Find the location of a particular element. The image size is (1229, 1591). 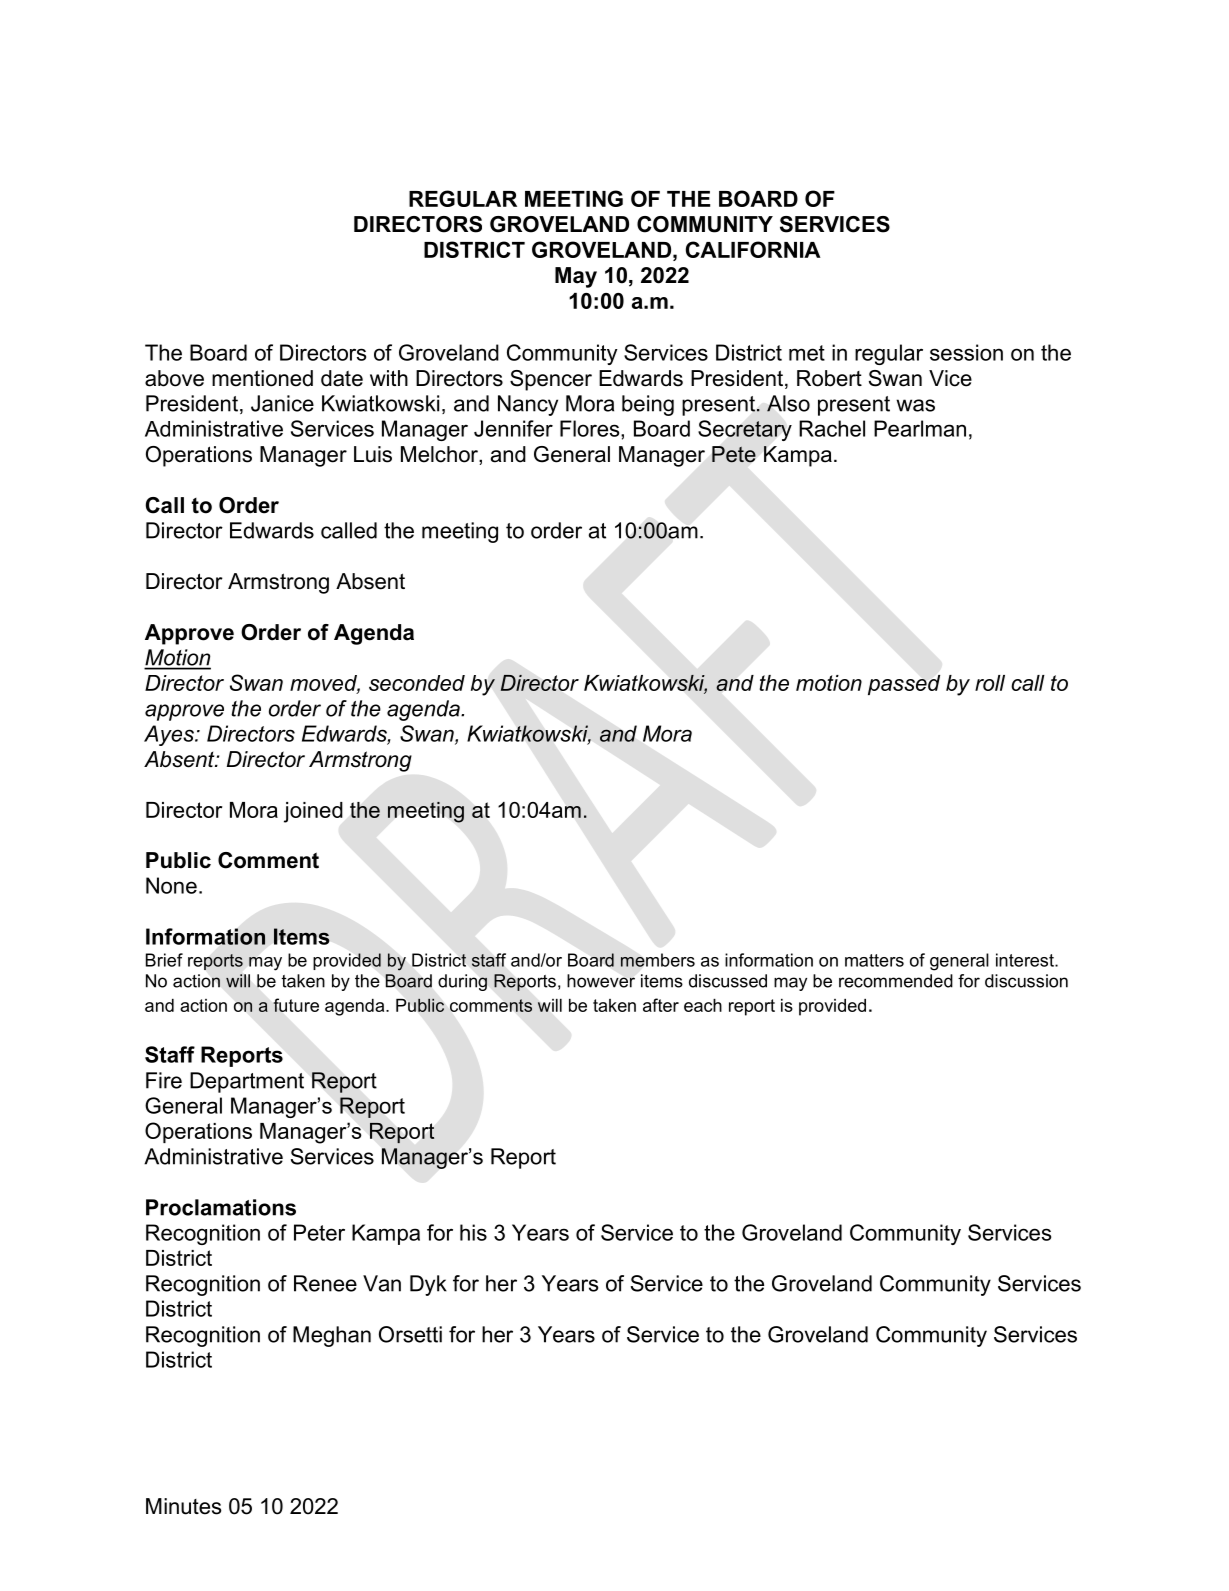

Minutes is located at coordinates (184, 1506).
